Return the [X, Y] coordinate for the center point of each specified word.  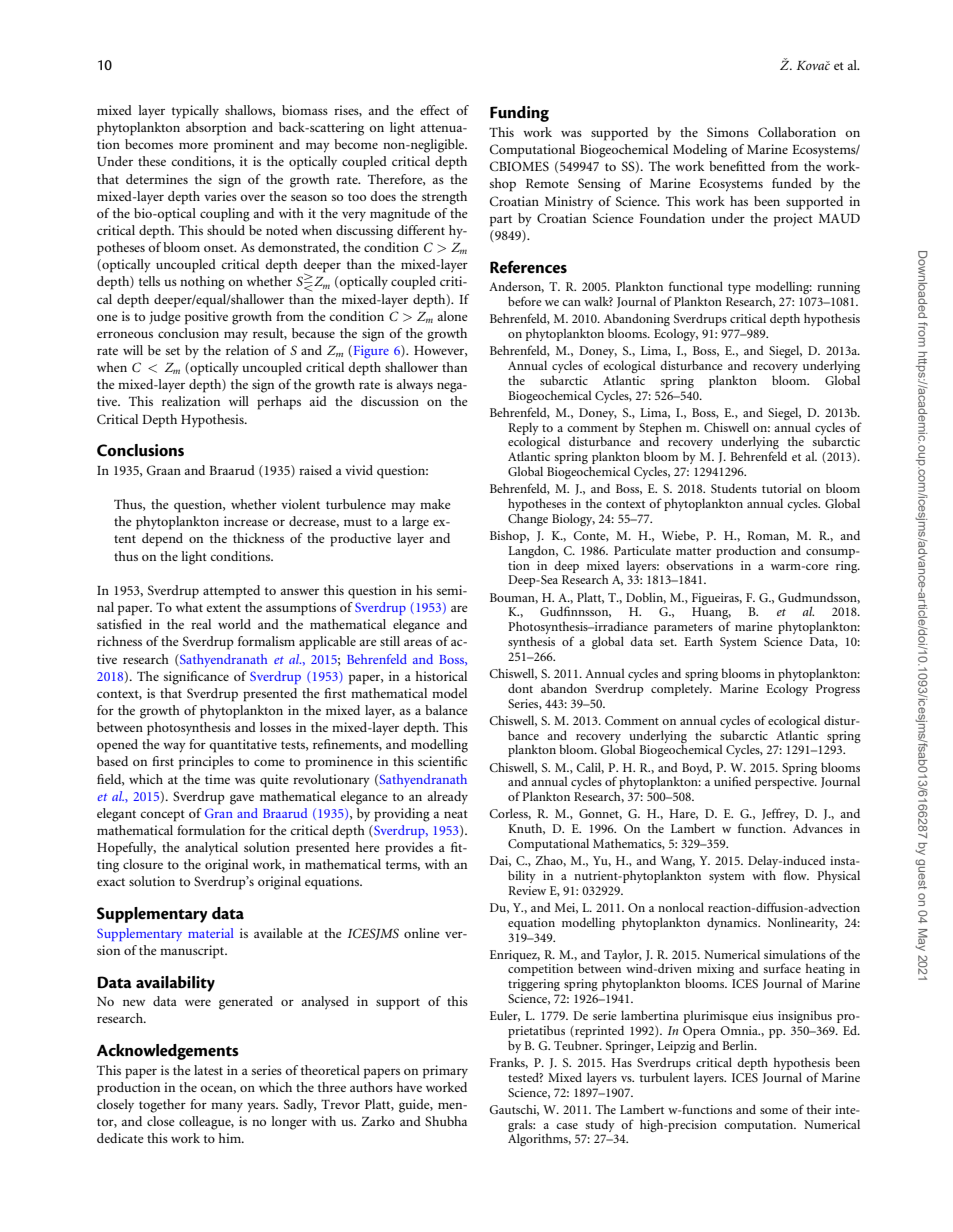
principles [206, 763]
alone [452, 316]
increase [246, 521]
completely [681, 689]
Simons [728, 132]
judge [165, 318]
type [739, 289]
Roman [768, 536]
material [211, 933]
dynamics [733, 923]
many [227, 1107]
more [193, 145]
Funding [519, 114]
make [435, 504]
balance [446, 710]
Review [527, 890]
